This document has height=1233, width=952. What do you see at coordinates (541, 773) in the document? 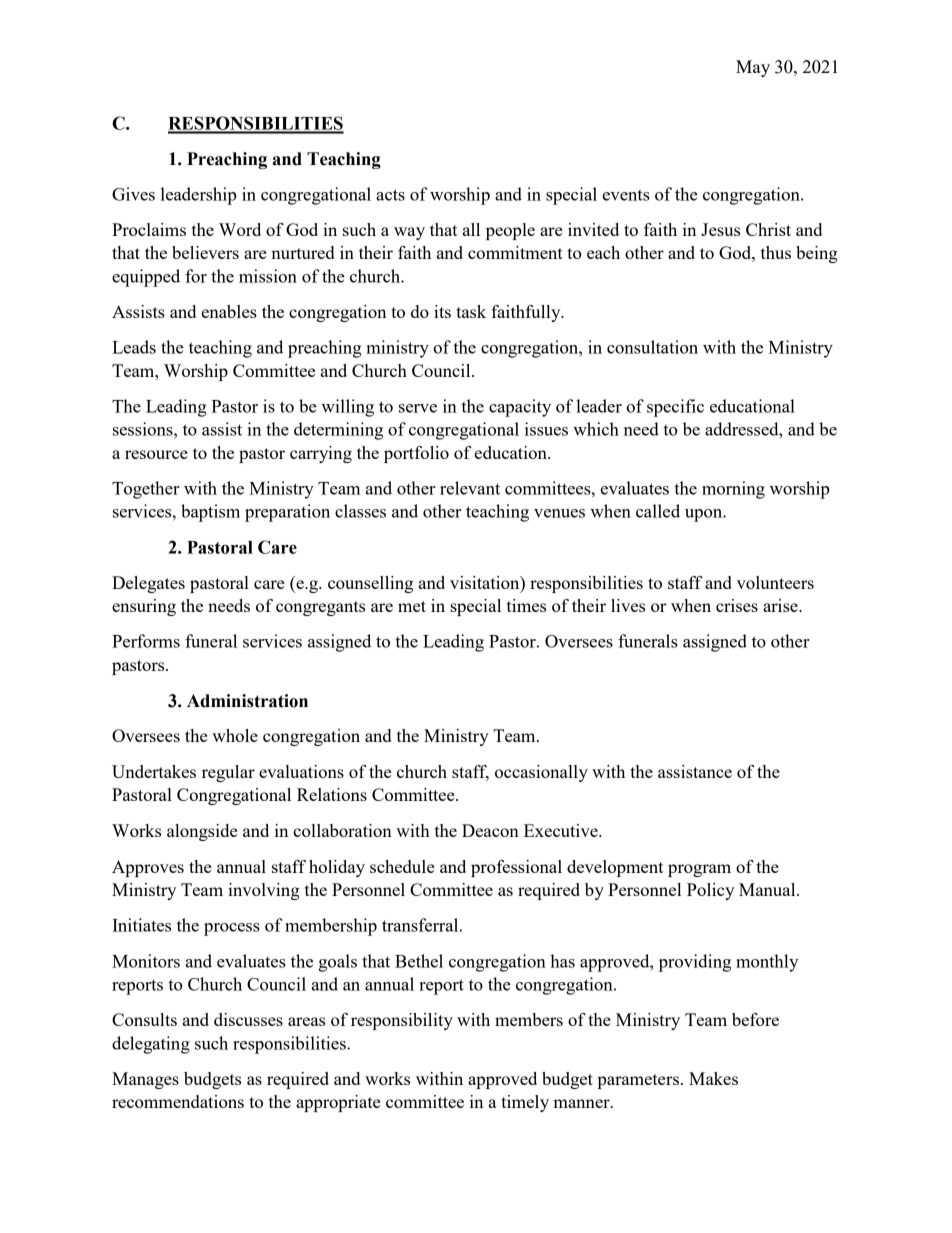
I see `occasionally` at bounding box center [541, 773].
